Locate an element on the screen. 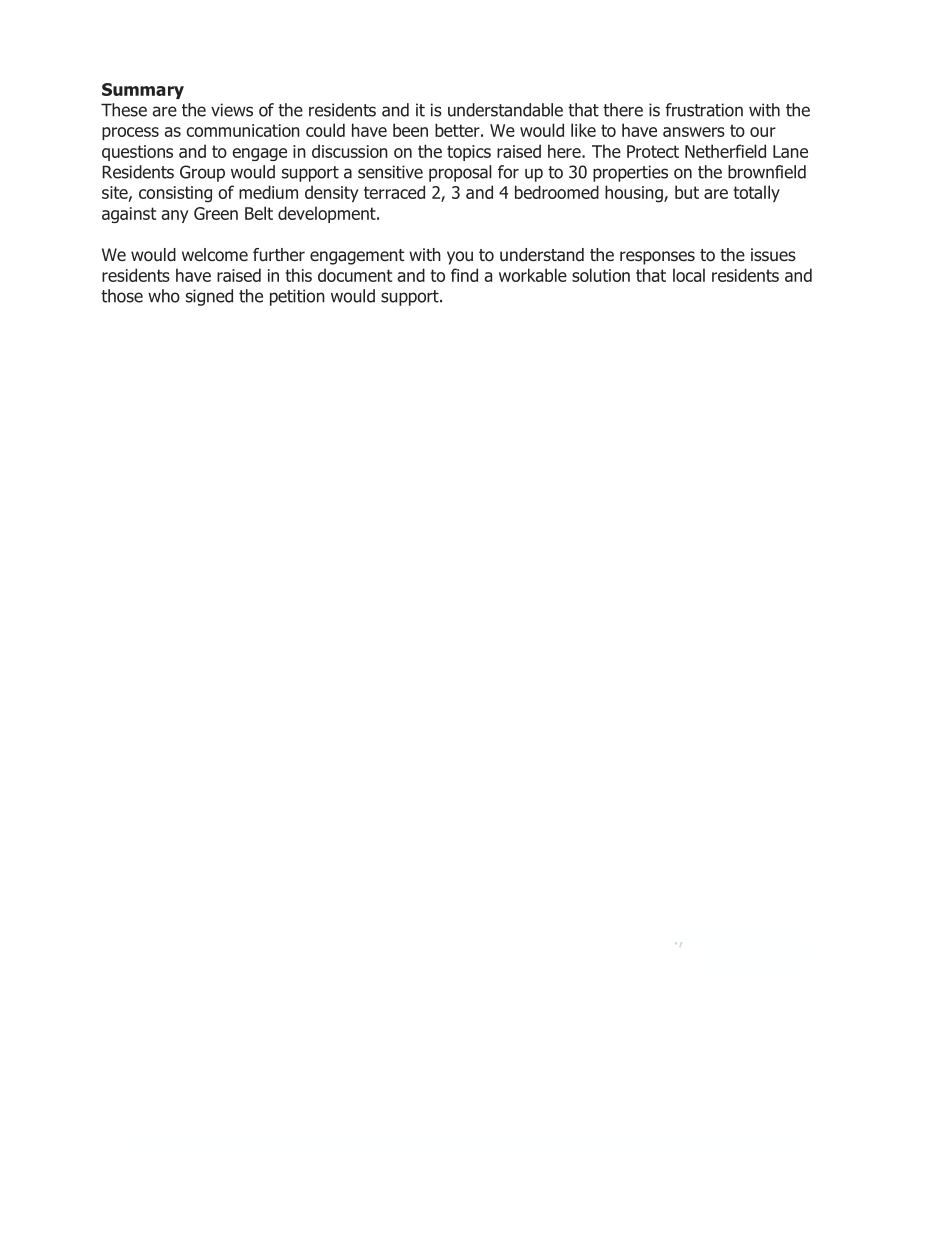  welcome is located at coordinates (215, 255).
